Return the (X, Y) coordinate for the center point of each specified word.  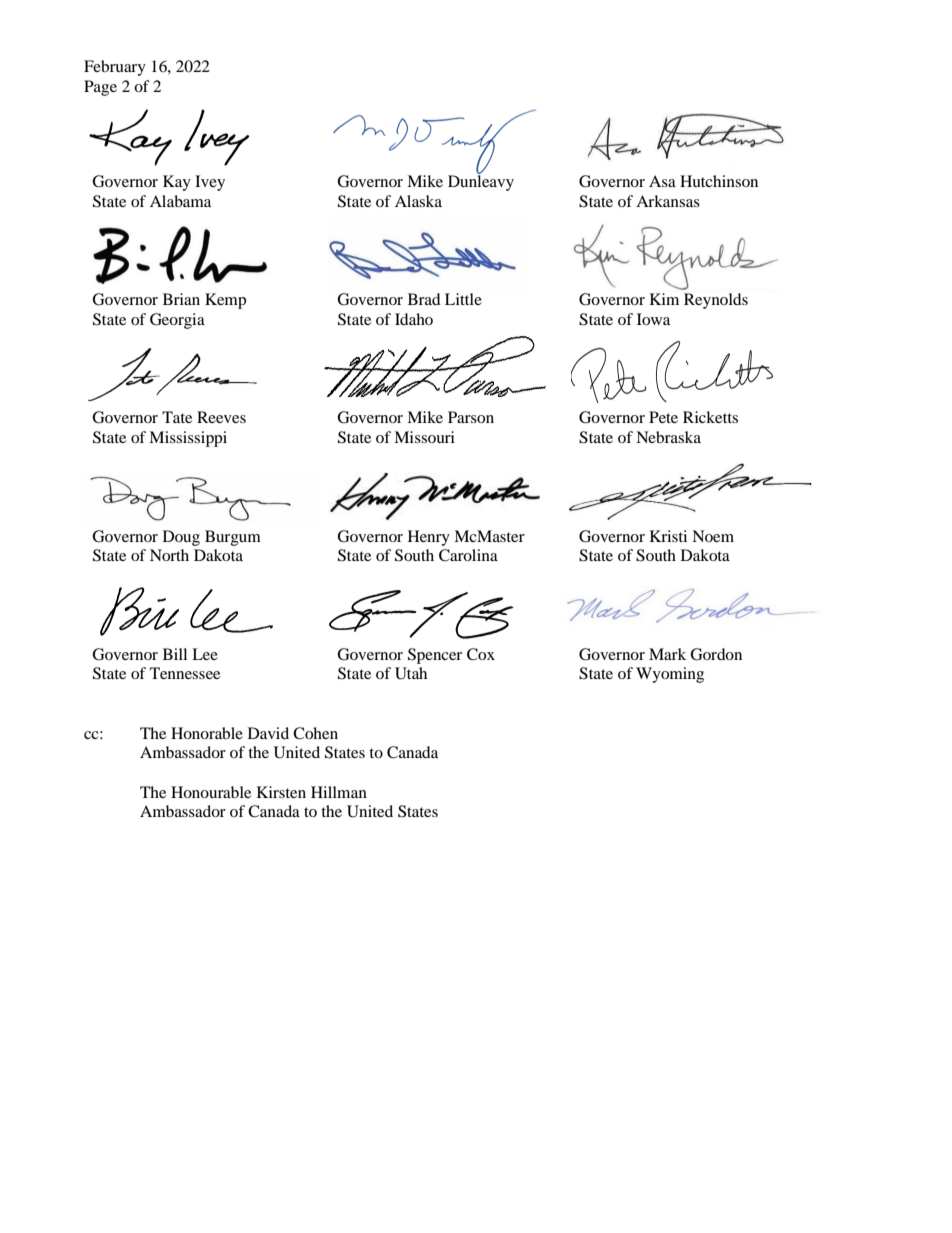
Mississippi (188, 439)
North (169, 555)
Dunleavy (481, 182)
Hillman (339, 792)
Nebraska (668, 437)
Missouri (424, 437)
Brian (181, 299)
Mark (667, 654)
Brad (424, 299)
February (115, 68)
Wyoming (670, 675)
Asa (662, 181)
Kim (664, 299)
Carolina (468, 555)
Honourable (211, 792)
